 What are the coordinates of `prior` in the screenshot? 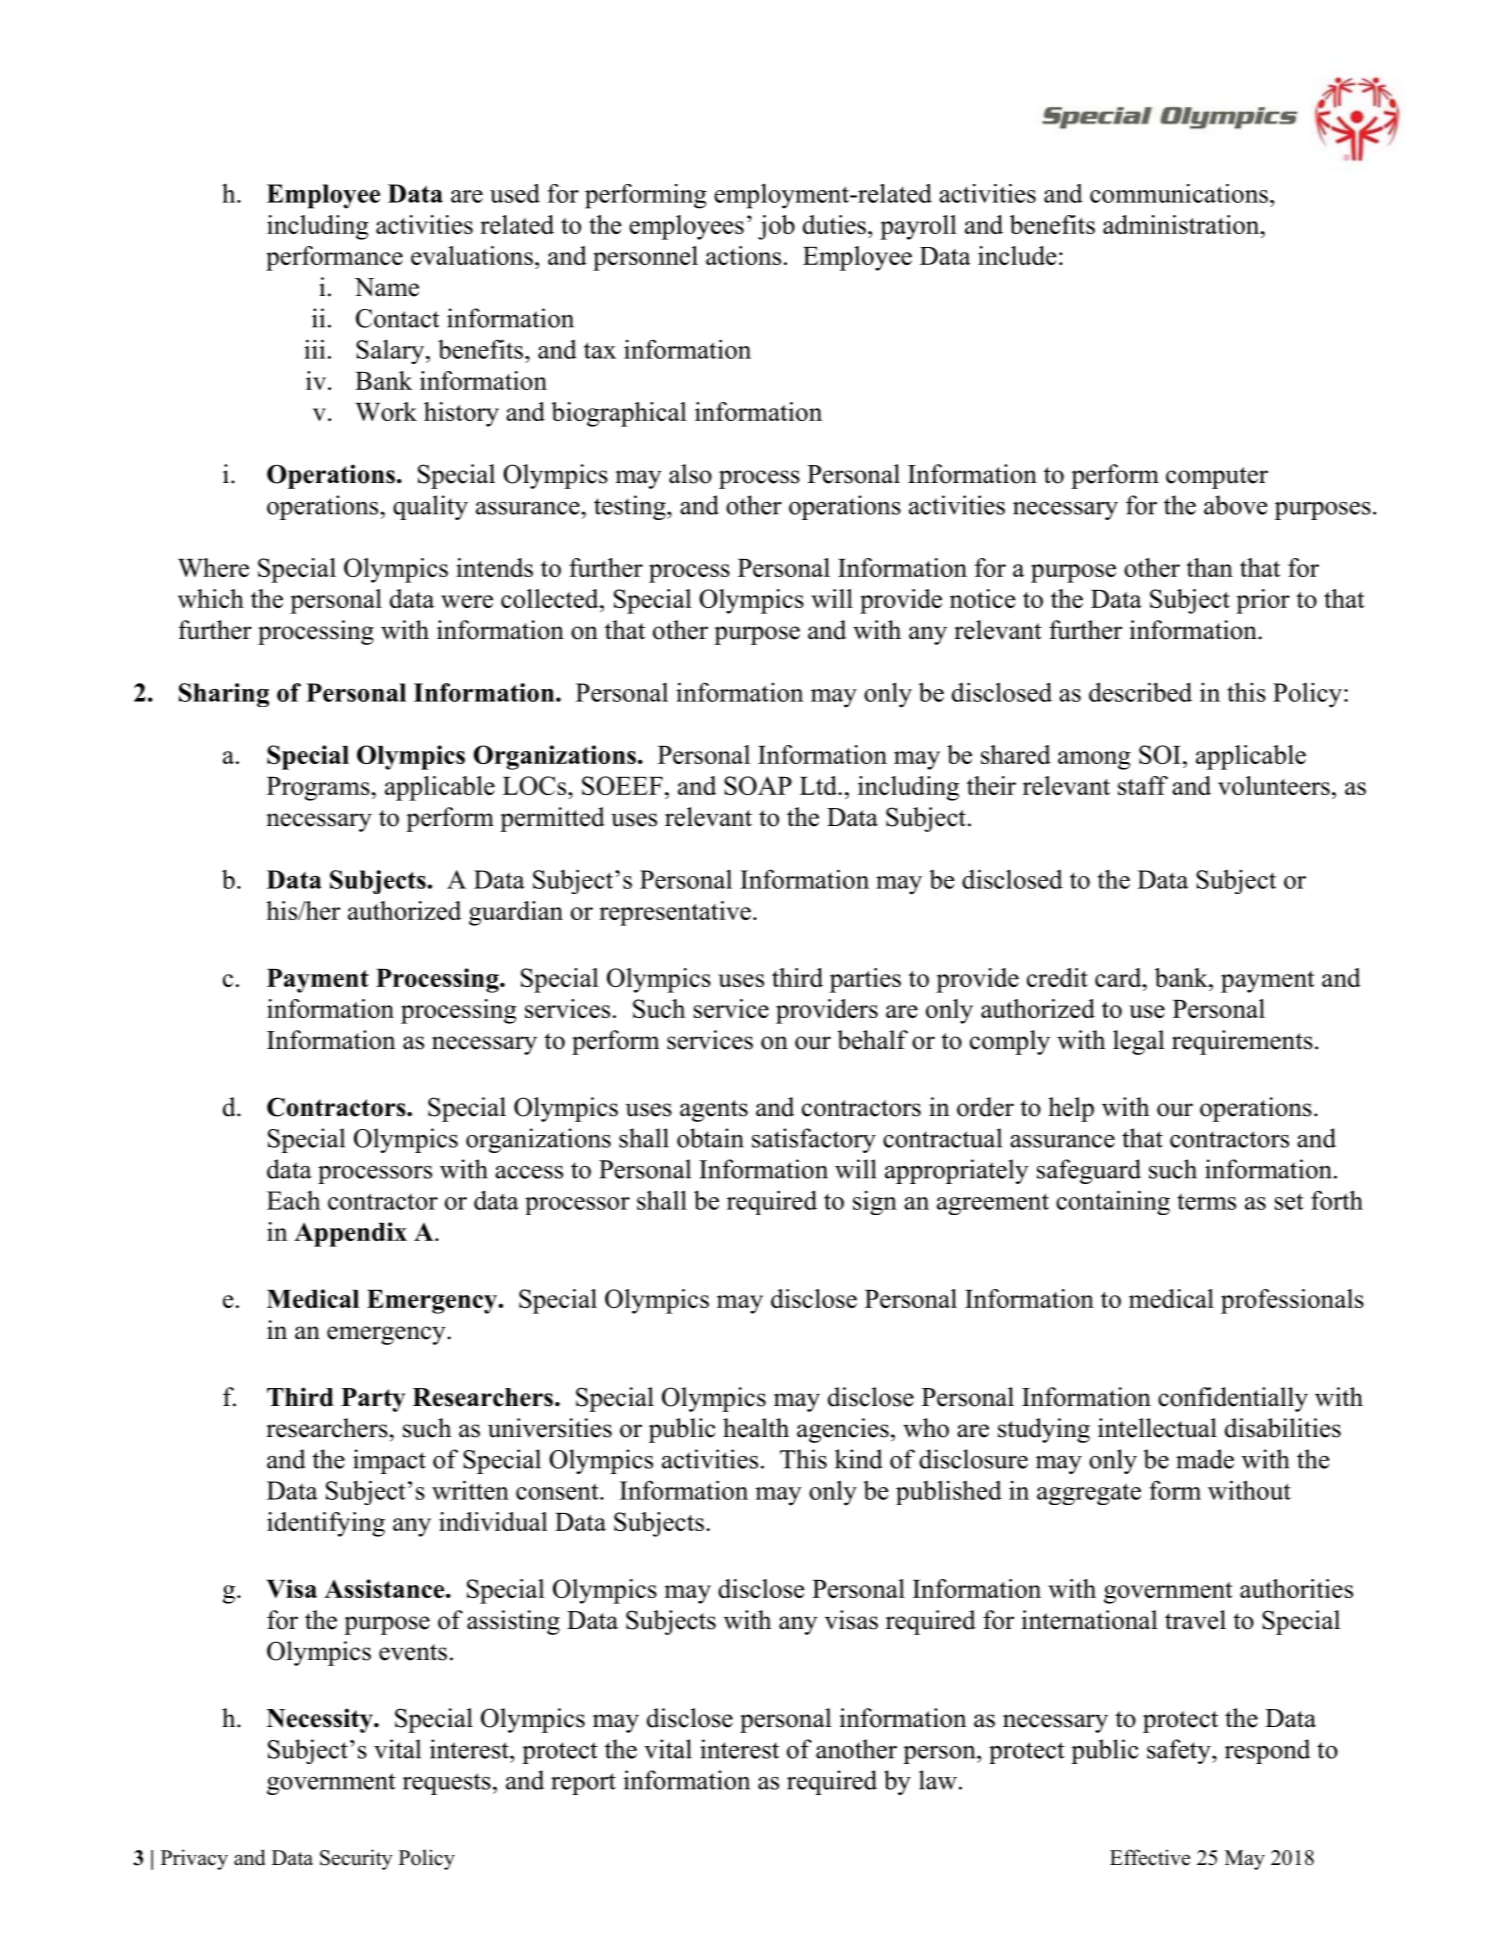 It's located at (1263, 601).
